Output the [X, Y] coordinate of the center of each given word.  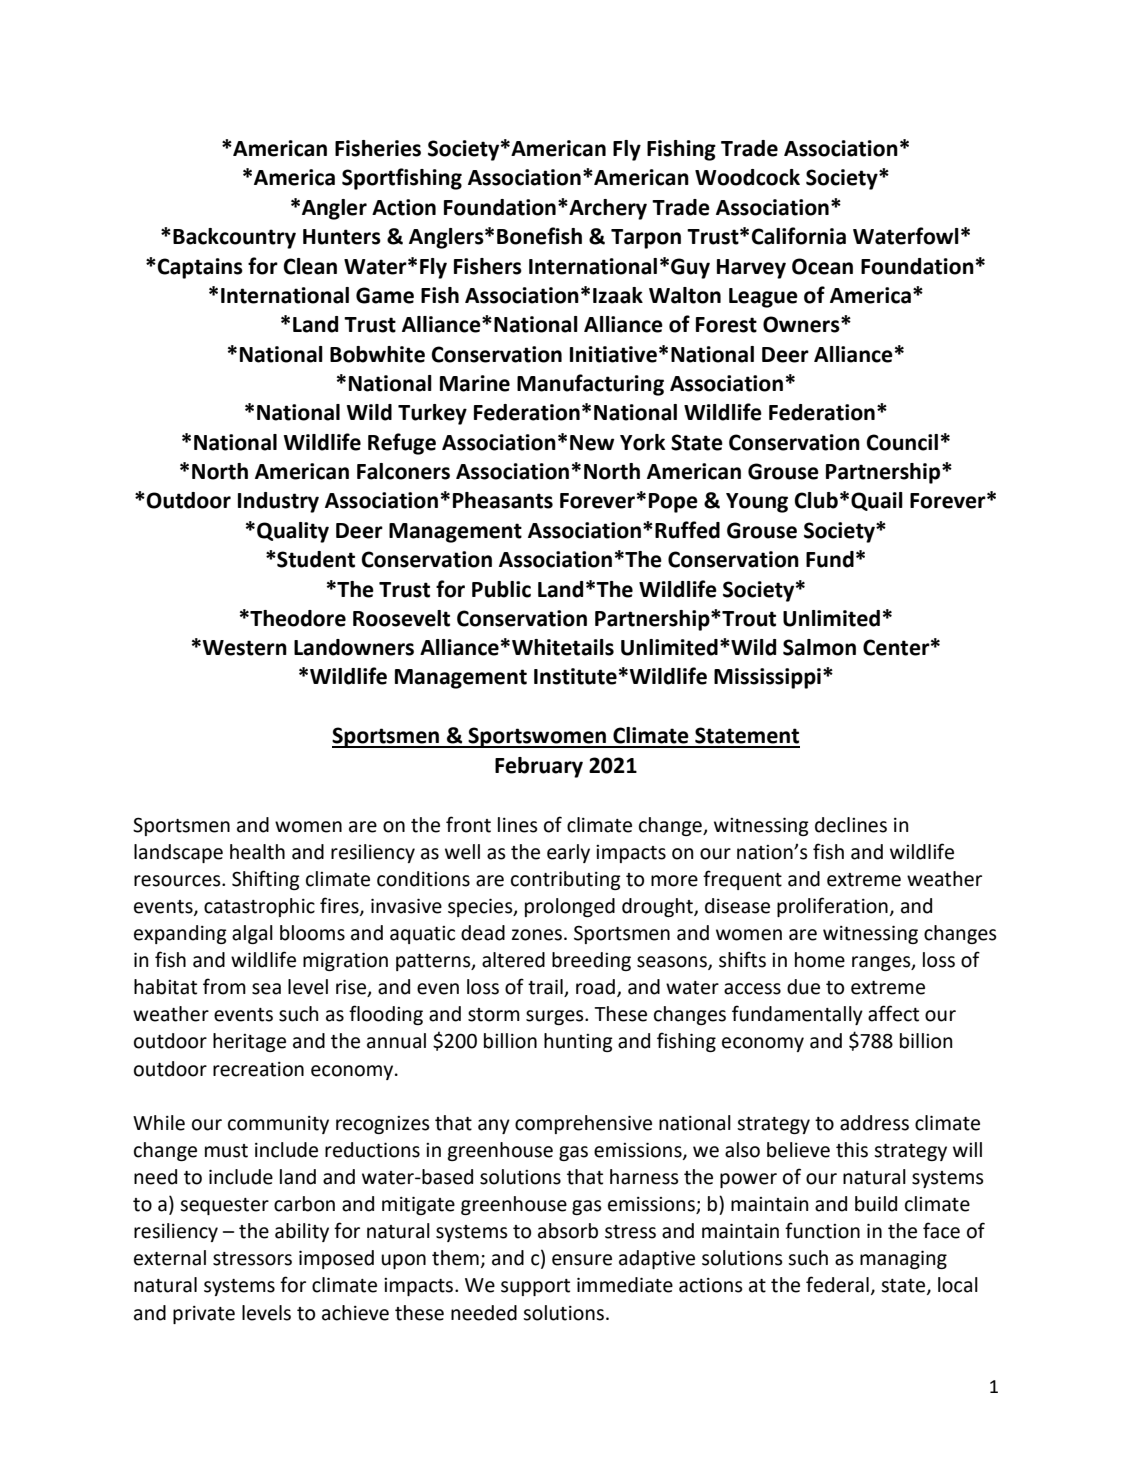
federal [837, 1284]
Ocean [822, 266]
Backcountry [234, 238]
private [204, 1315]
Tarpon [646, 239]
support [535, 1287]
